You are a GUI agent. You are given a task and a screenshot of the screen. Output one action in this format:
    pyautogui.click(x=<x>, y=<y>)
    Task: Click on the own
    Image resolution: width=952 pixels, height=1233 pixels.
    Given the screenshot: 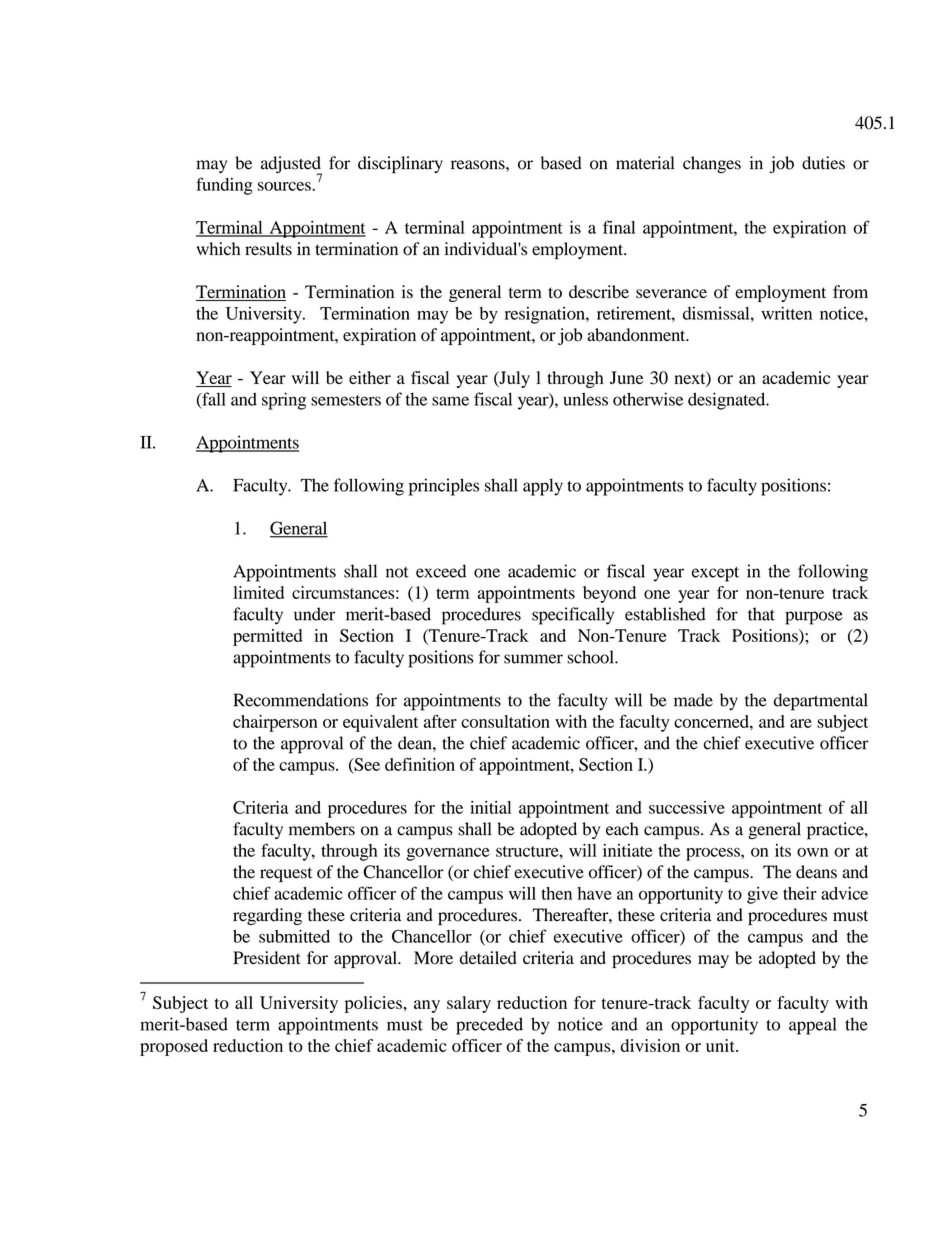 What is the action you would take?
    pyautogui.click(x=812, y=852)
